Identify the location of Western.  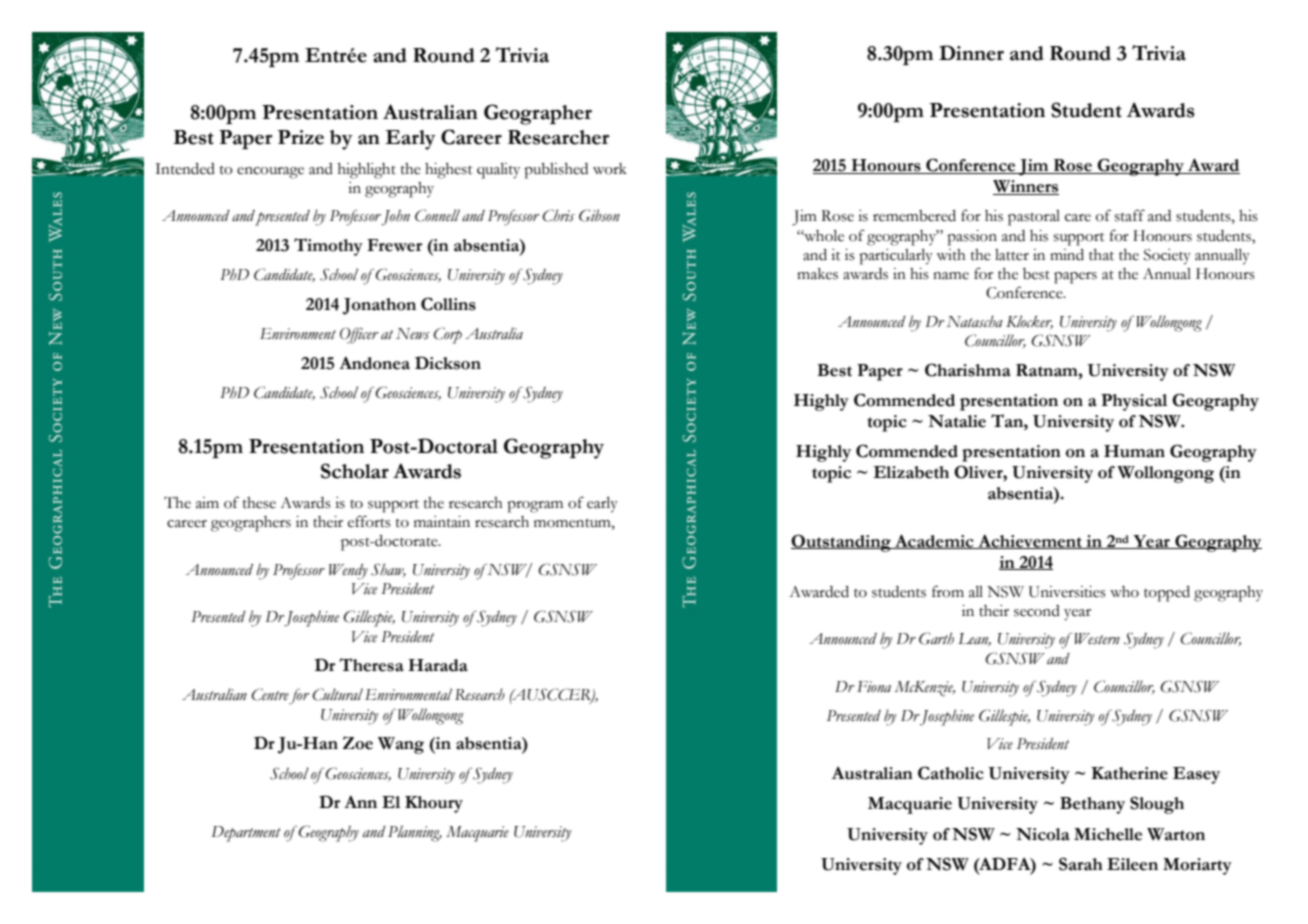
(1097, 639).
